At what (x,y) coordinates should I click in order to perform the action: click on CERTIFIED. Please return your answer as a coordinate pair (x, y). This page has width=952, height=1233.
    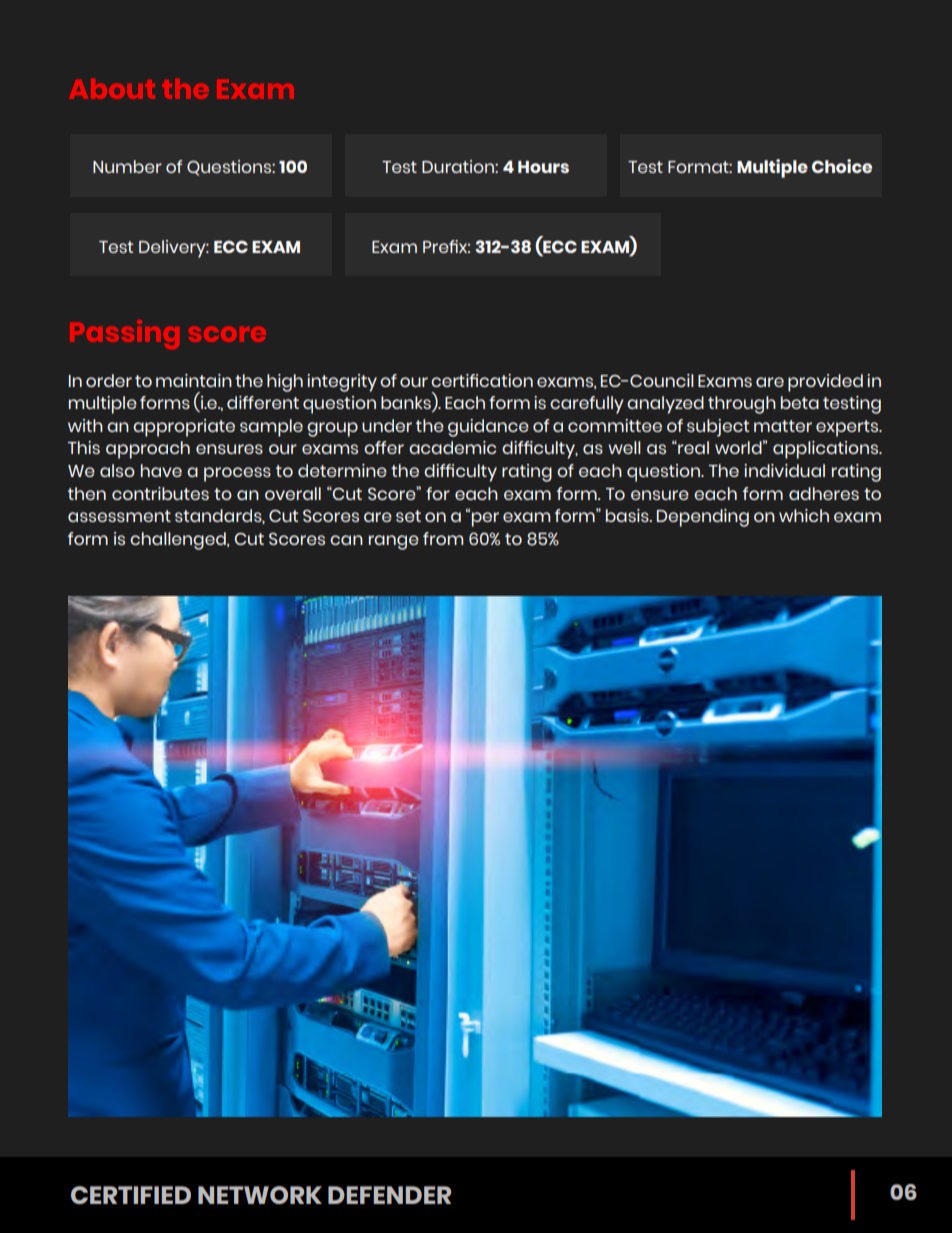
    Looking at the image, I should click on (131, 1195).
